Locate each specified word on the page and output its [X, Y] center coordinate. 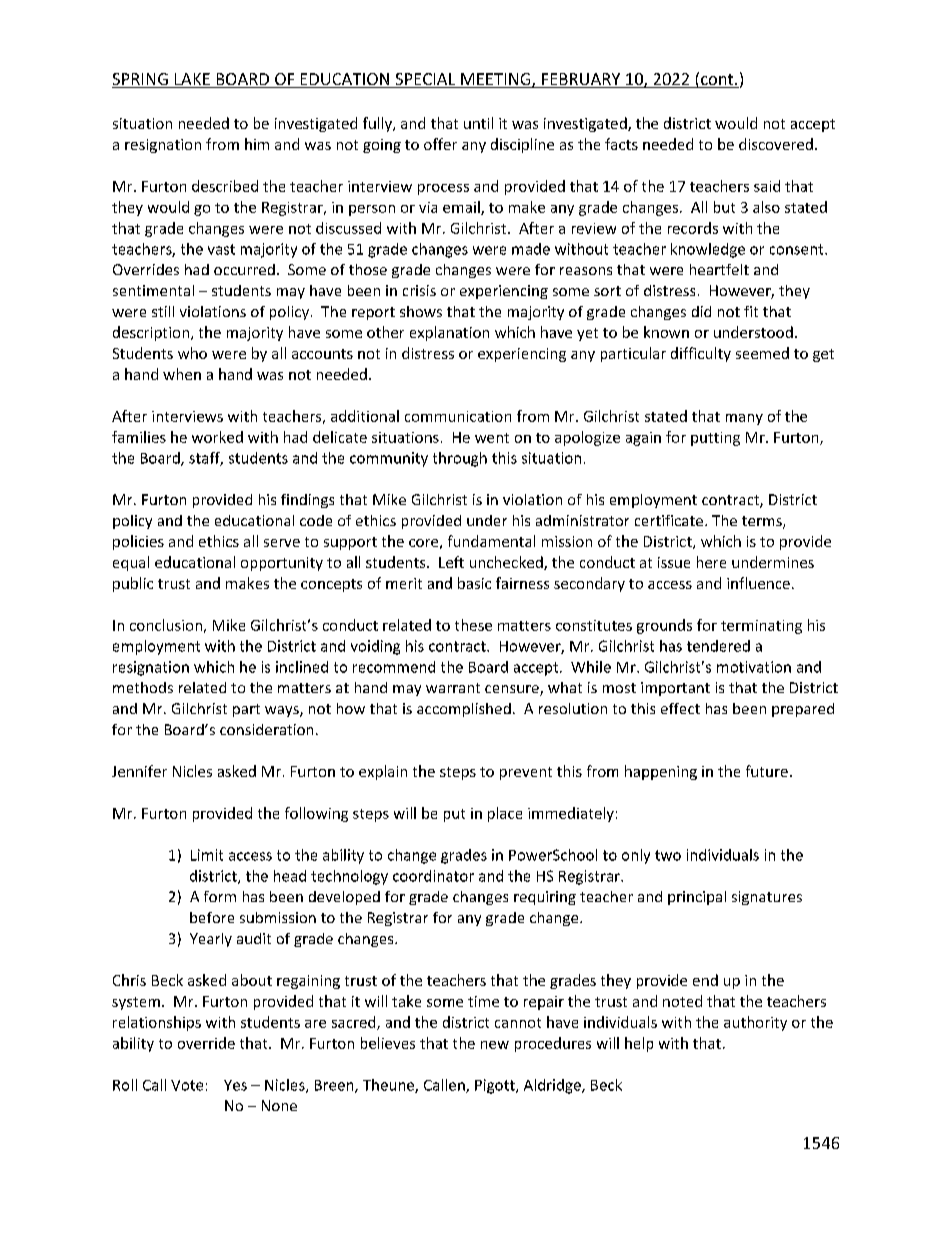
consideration [266, 729]
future [767, 771]
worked [217, 437]
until [478, 123]
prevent [526, 773]
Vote [187, 1085]
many [744, 419]
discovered [776, 144]
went [492, 438]
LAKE [192, 80]
